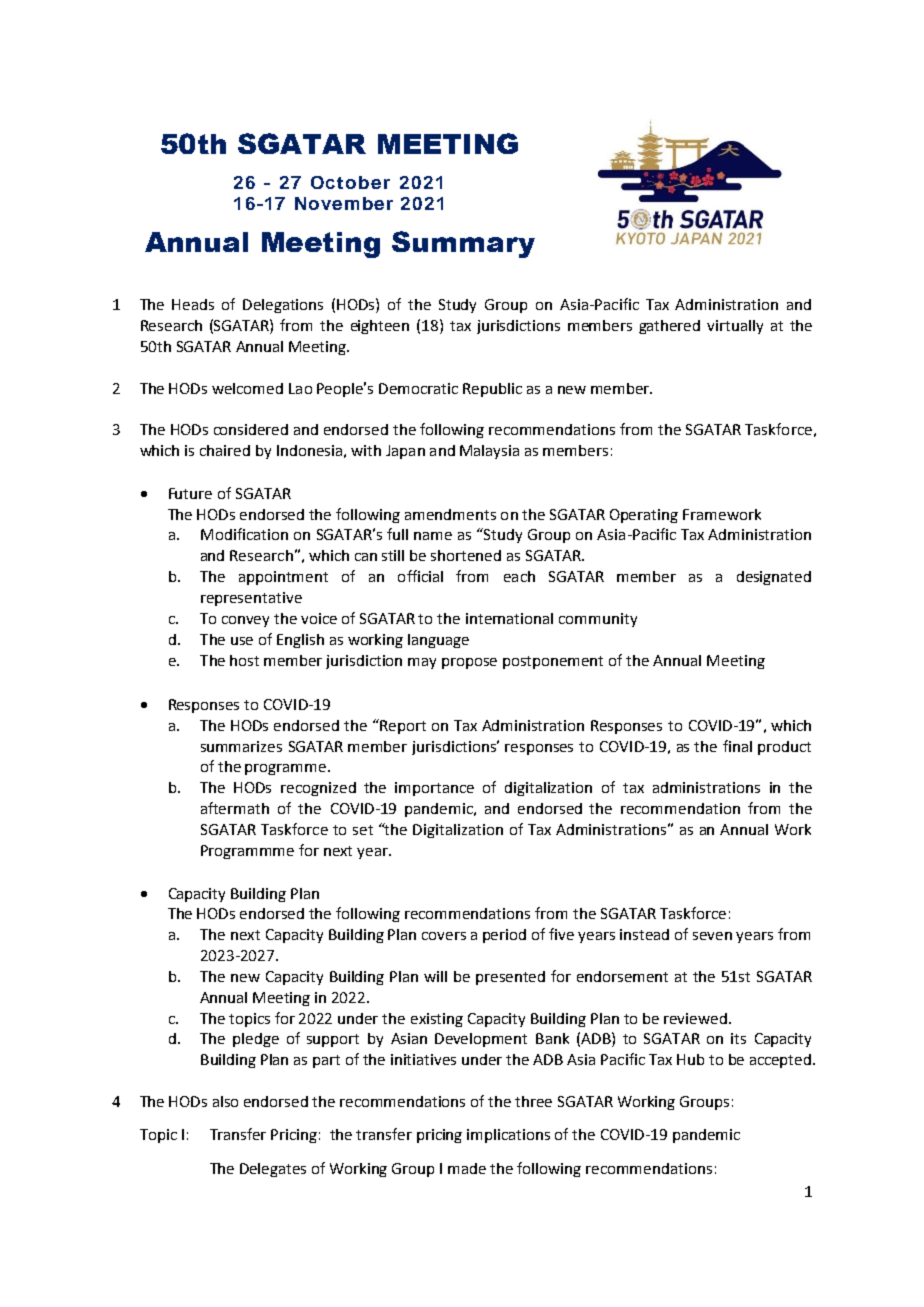 The image size is (924, 1307). Describe the element at coordinates (690, 1059) in the screenshot. I see `Hub` at that location.
